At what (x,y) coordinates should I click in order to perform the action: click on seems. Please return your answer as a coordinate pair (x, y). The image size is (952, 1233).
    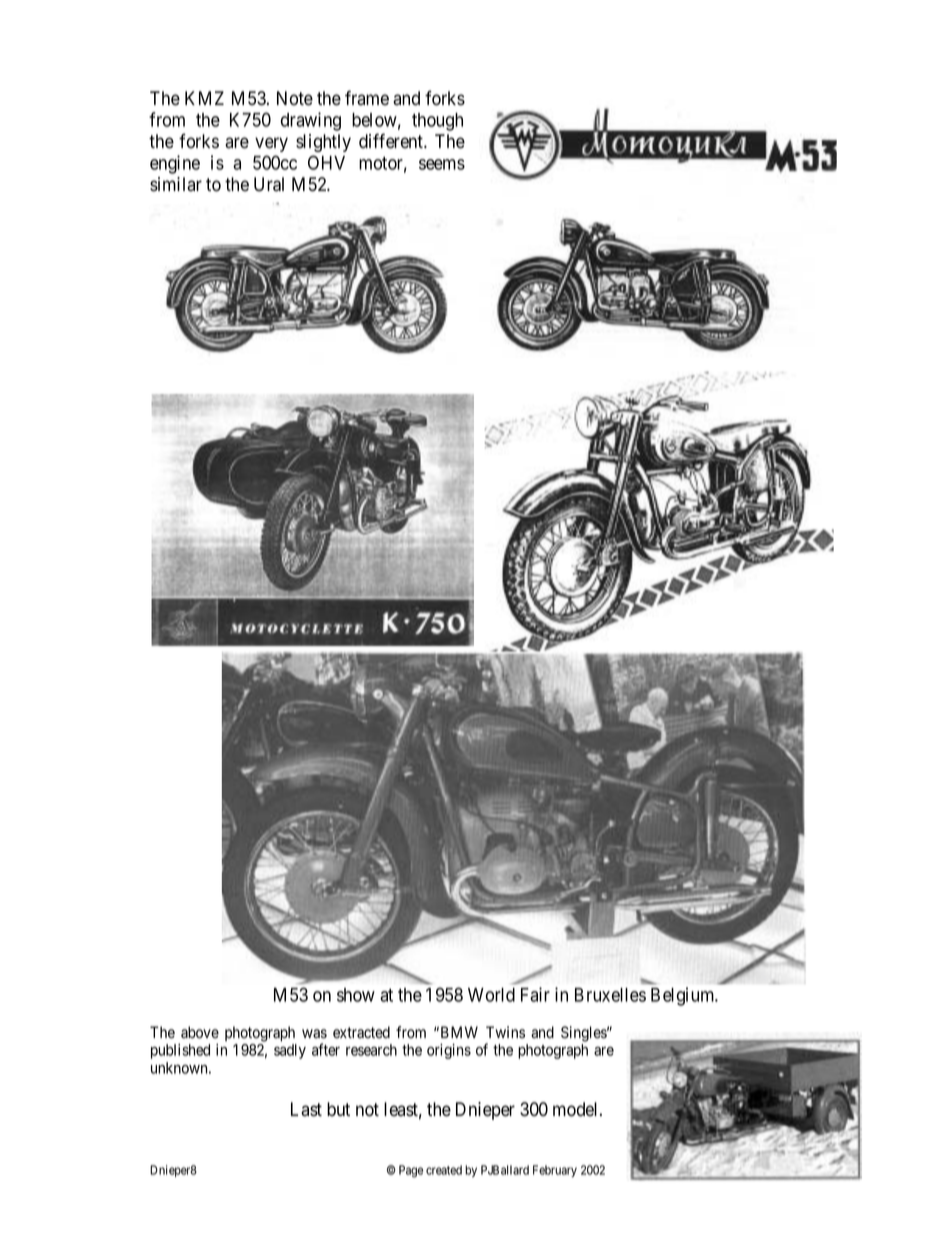
    Looking at the image, I should click on (442, 164).
